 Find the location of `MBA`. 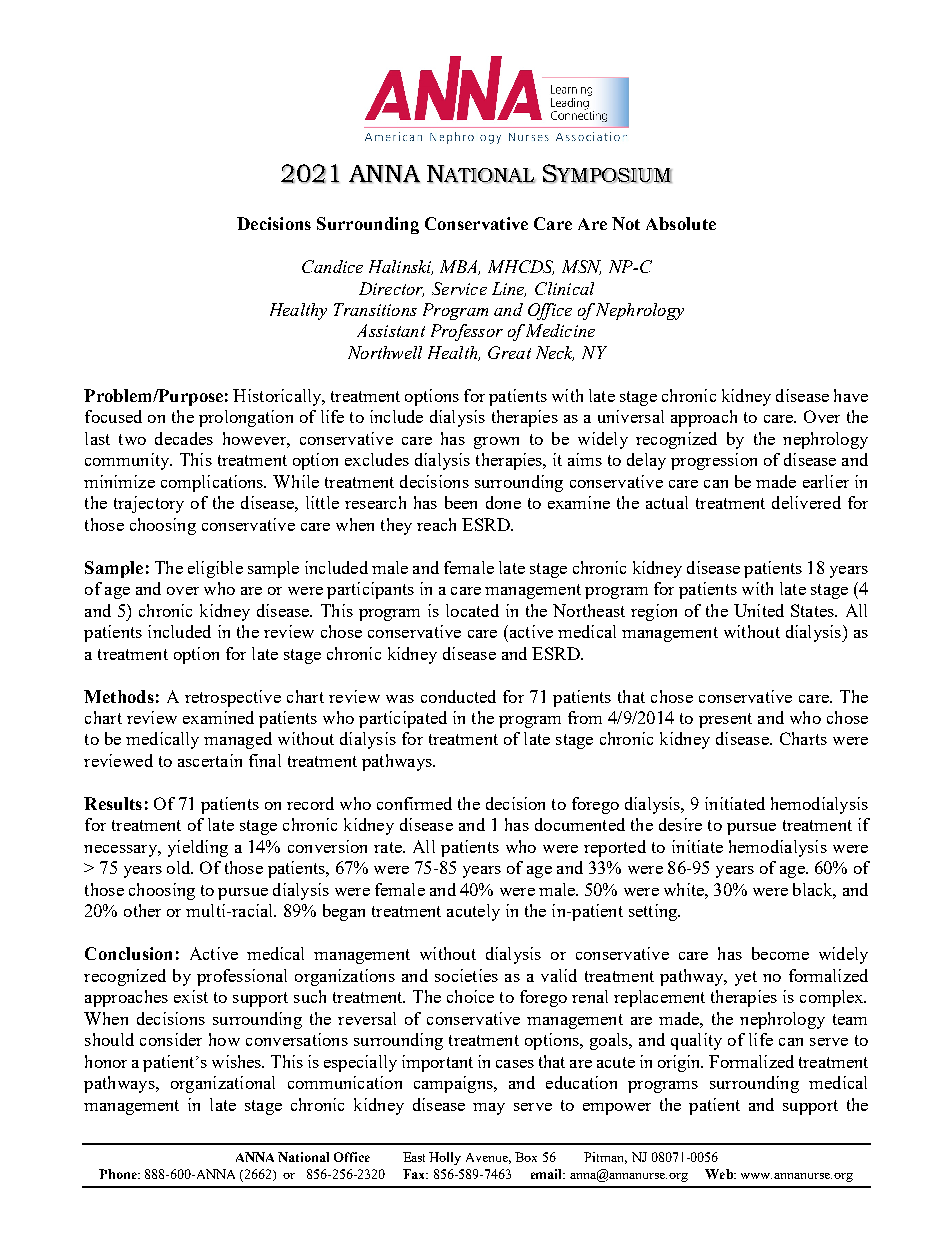

MBA is located at coordinates (460, 267).
